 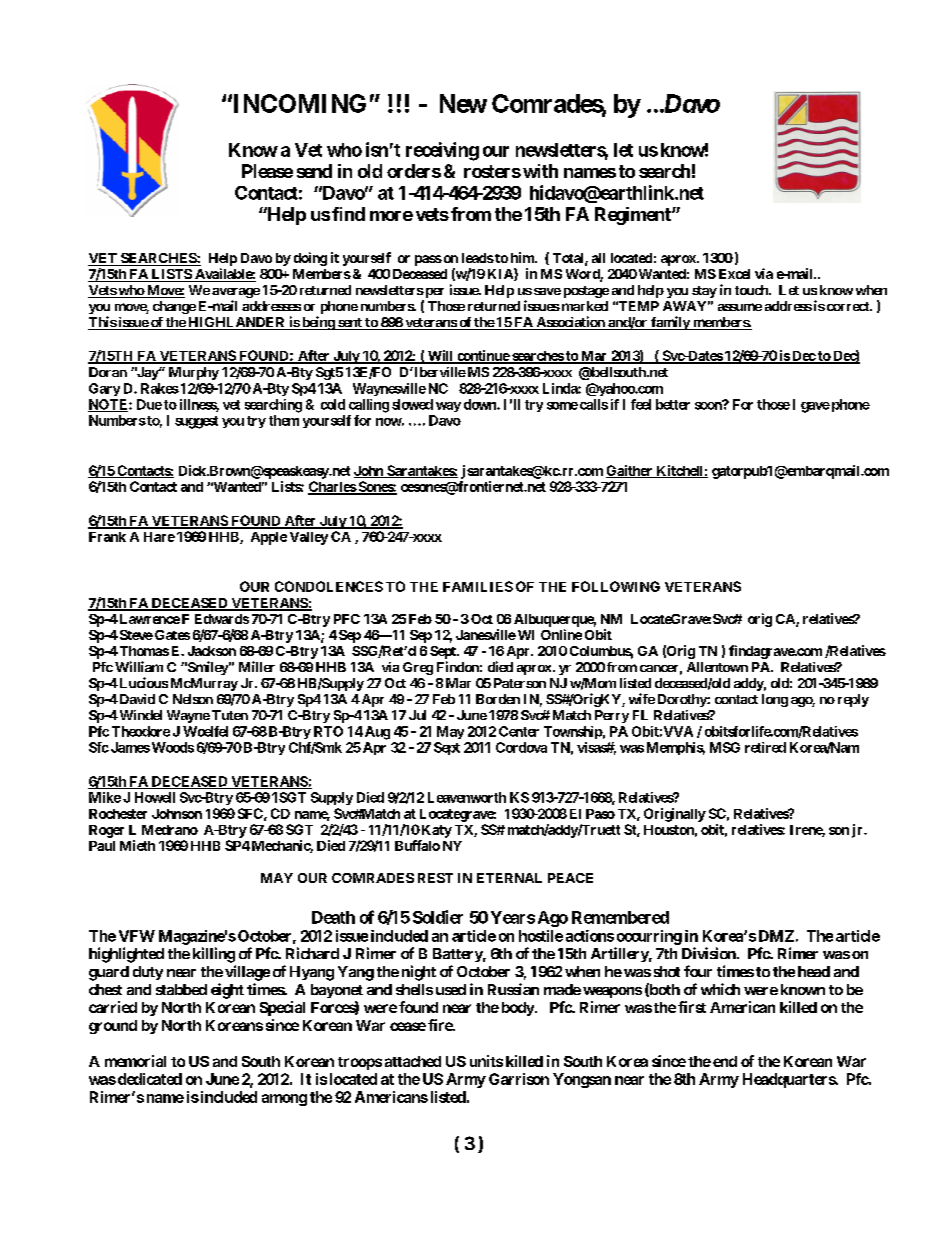 What do you see at coordinates (196, 422) in the document?
I see `suggest` at bounding box center [196, 422].
